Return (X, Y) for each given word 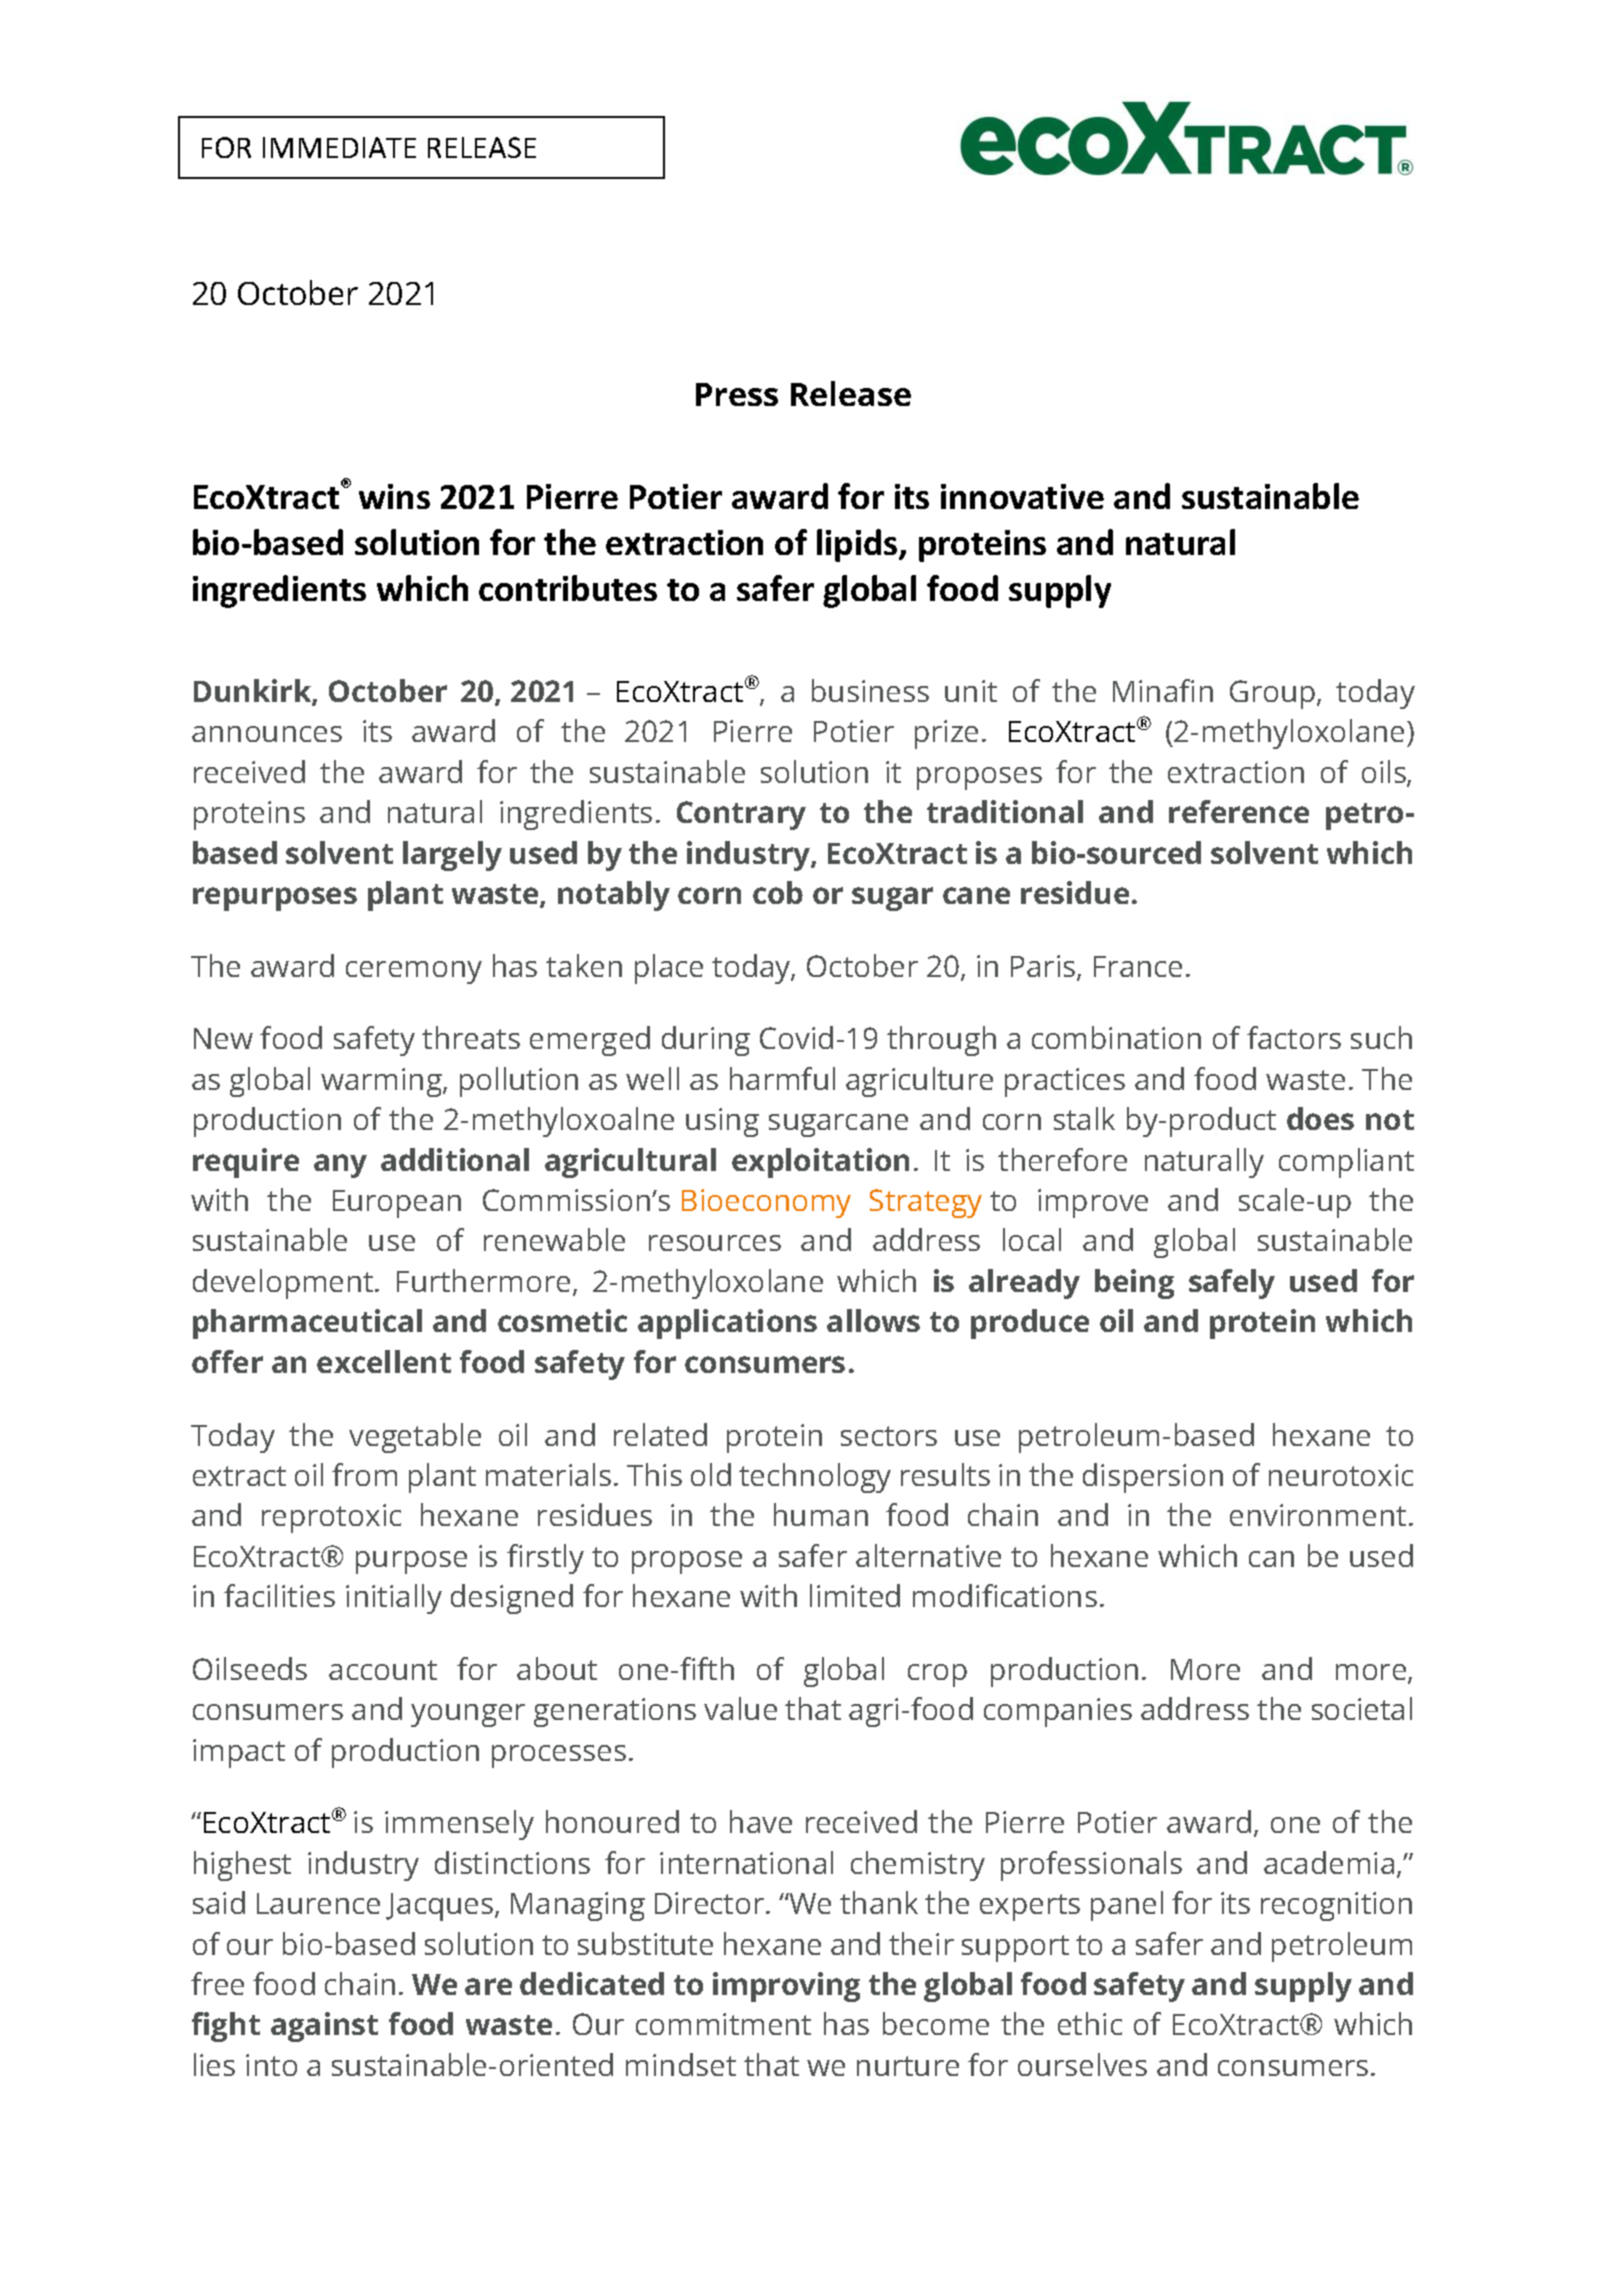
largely (452, 856)
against (324, 2027)
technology (815, 1478)
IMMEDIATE (339, 147)
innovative (1022, 496)
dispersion (1153, 1478)
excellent (384, 1361)
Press (737, 394)
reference (1239, 811)
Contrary (741, 815)
